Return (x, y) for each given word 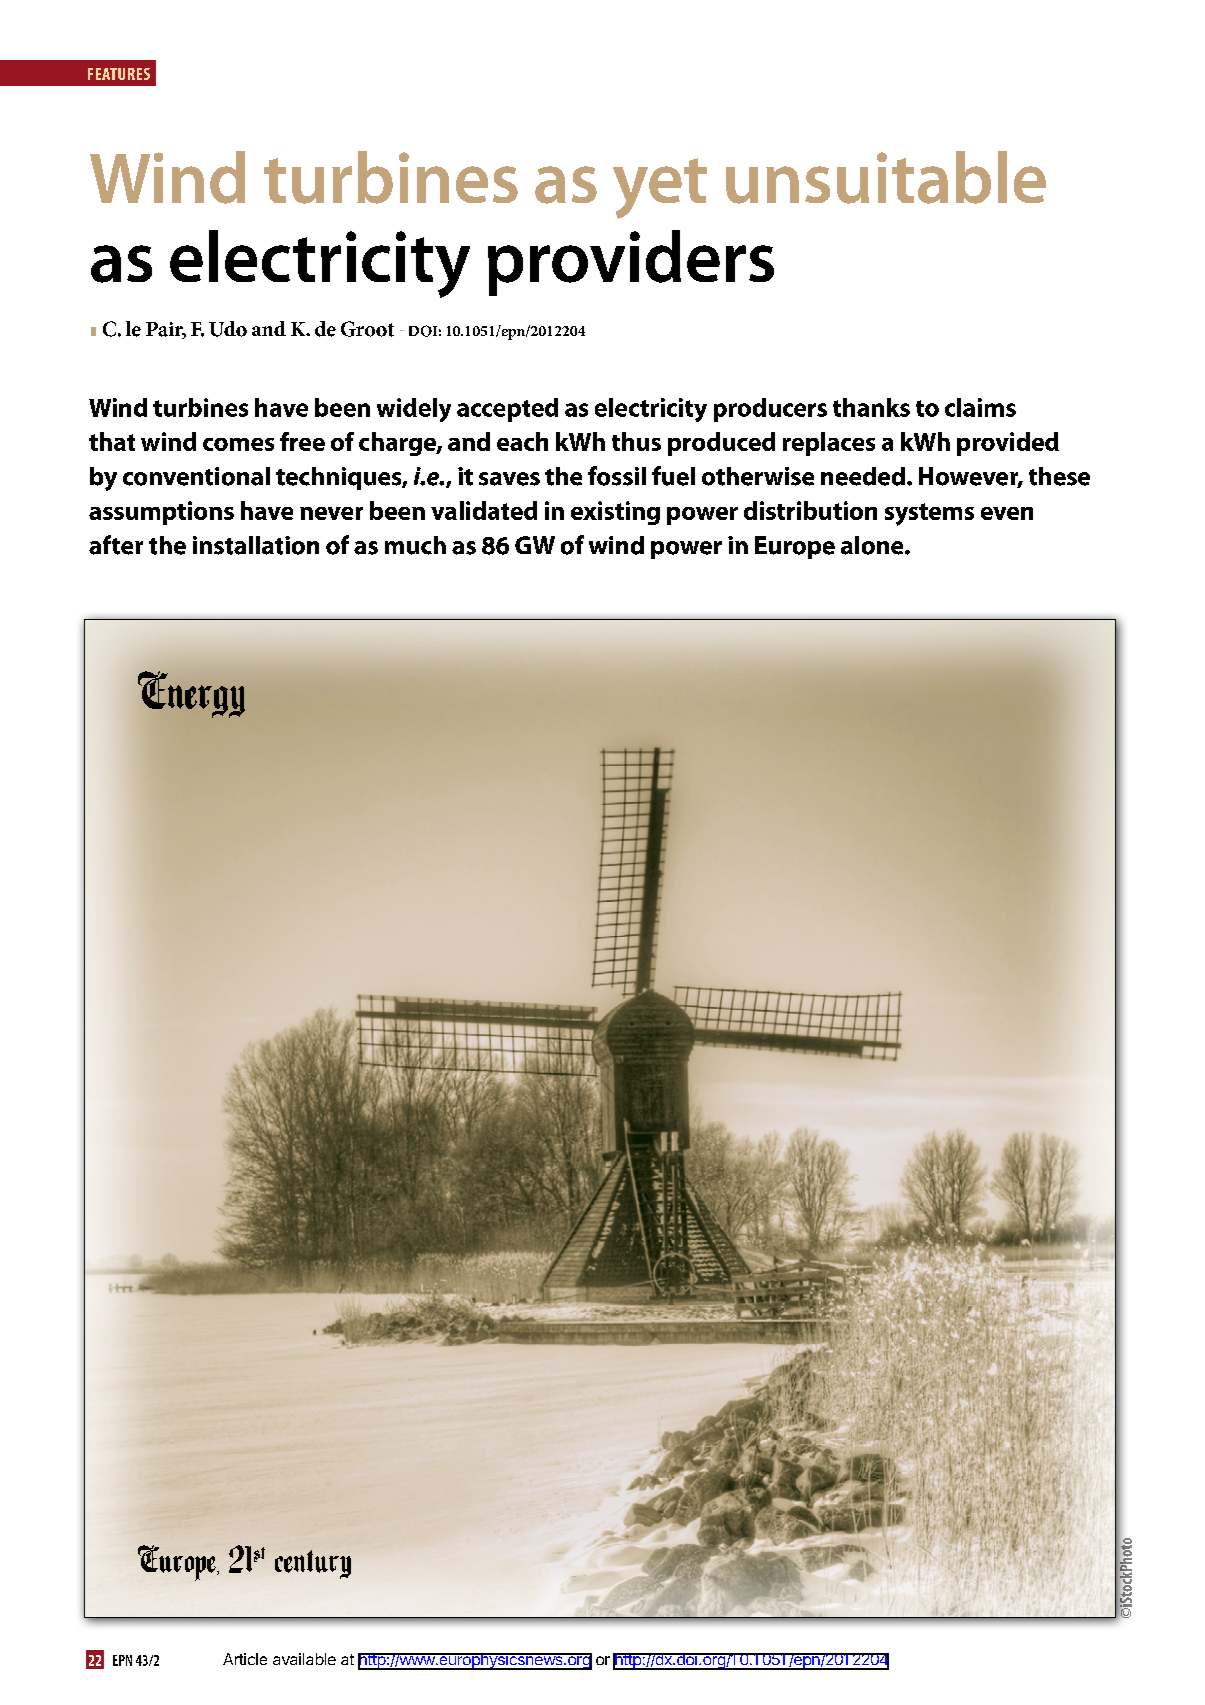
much (415, 545)
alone (873, 545)
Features (119, 74)
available (304, 1659)
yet (660, 188)
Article (245, 1659)
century (313, 1564)
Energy (191, 694)
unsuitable (886, 177)
